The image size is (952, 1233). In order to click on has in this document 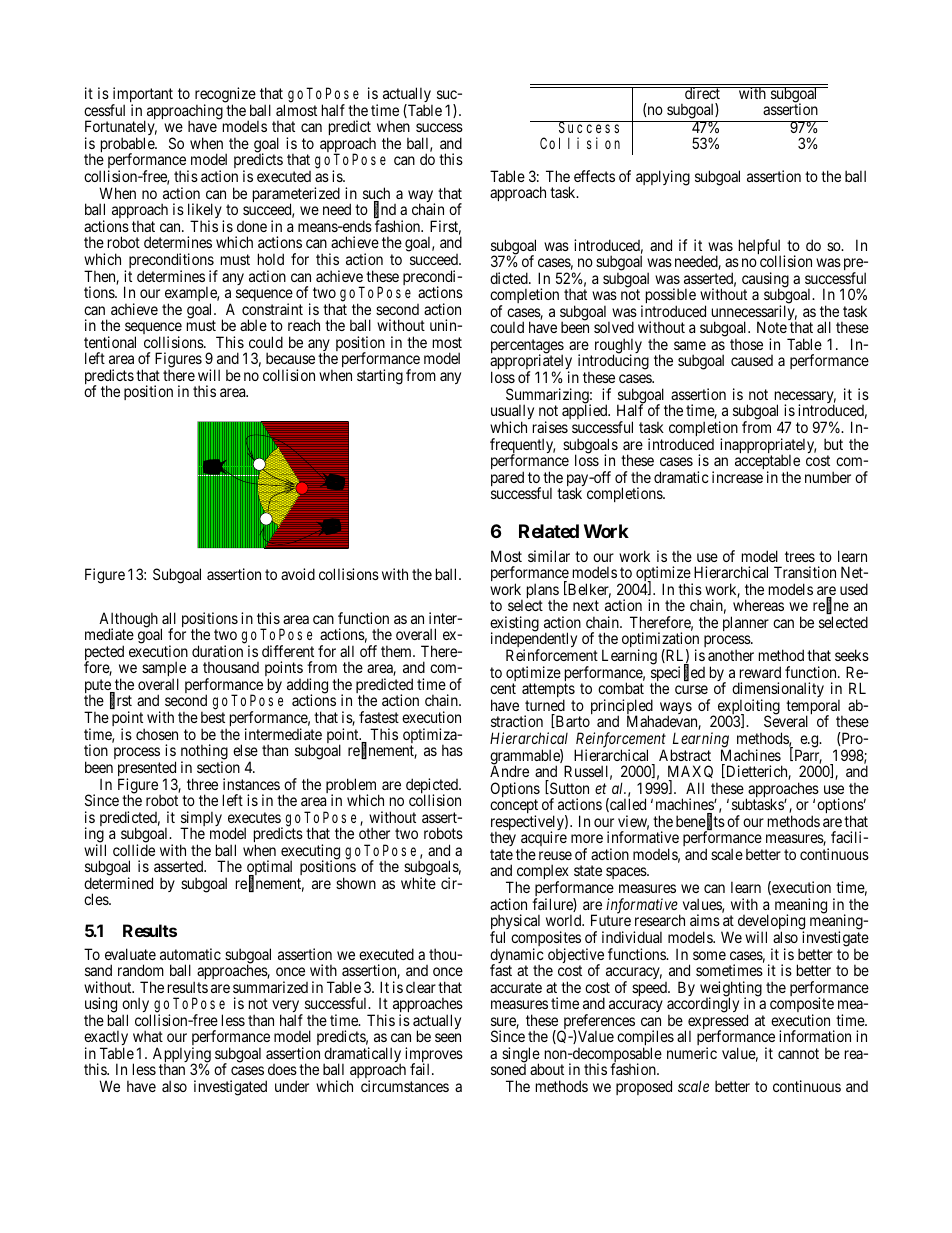, I will do `click(452, 750)`.
